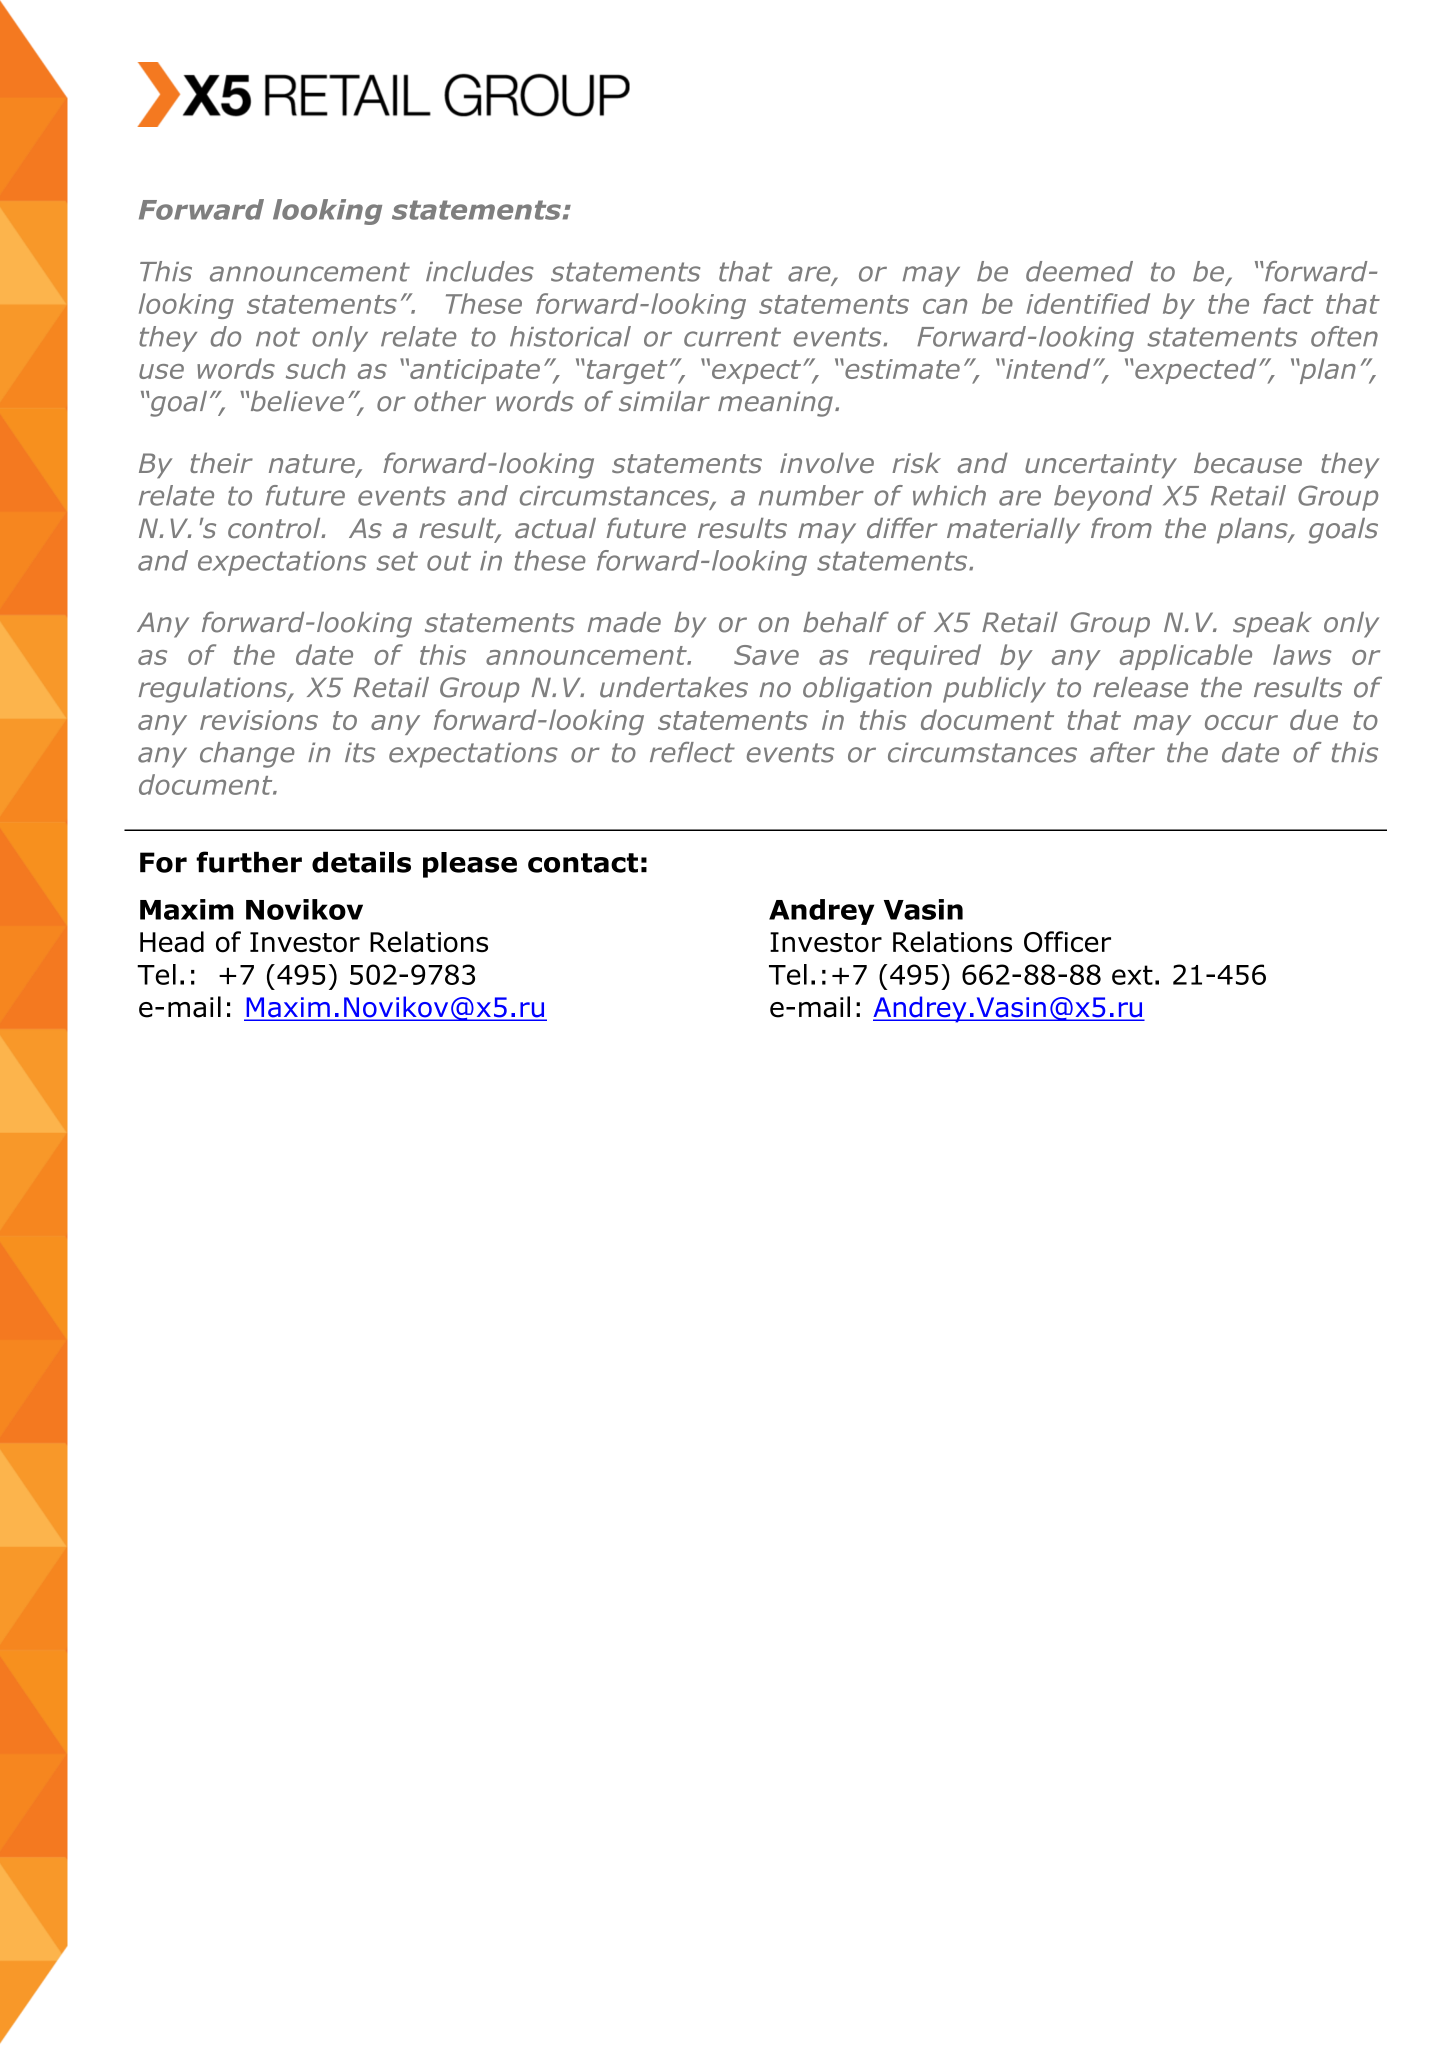  What do you see at coordinates (811, 495) in the image?
I see `number` at bounding box center [811, 495].
